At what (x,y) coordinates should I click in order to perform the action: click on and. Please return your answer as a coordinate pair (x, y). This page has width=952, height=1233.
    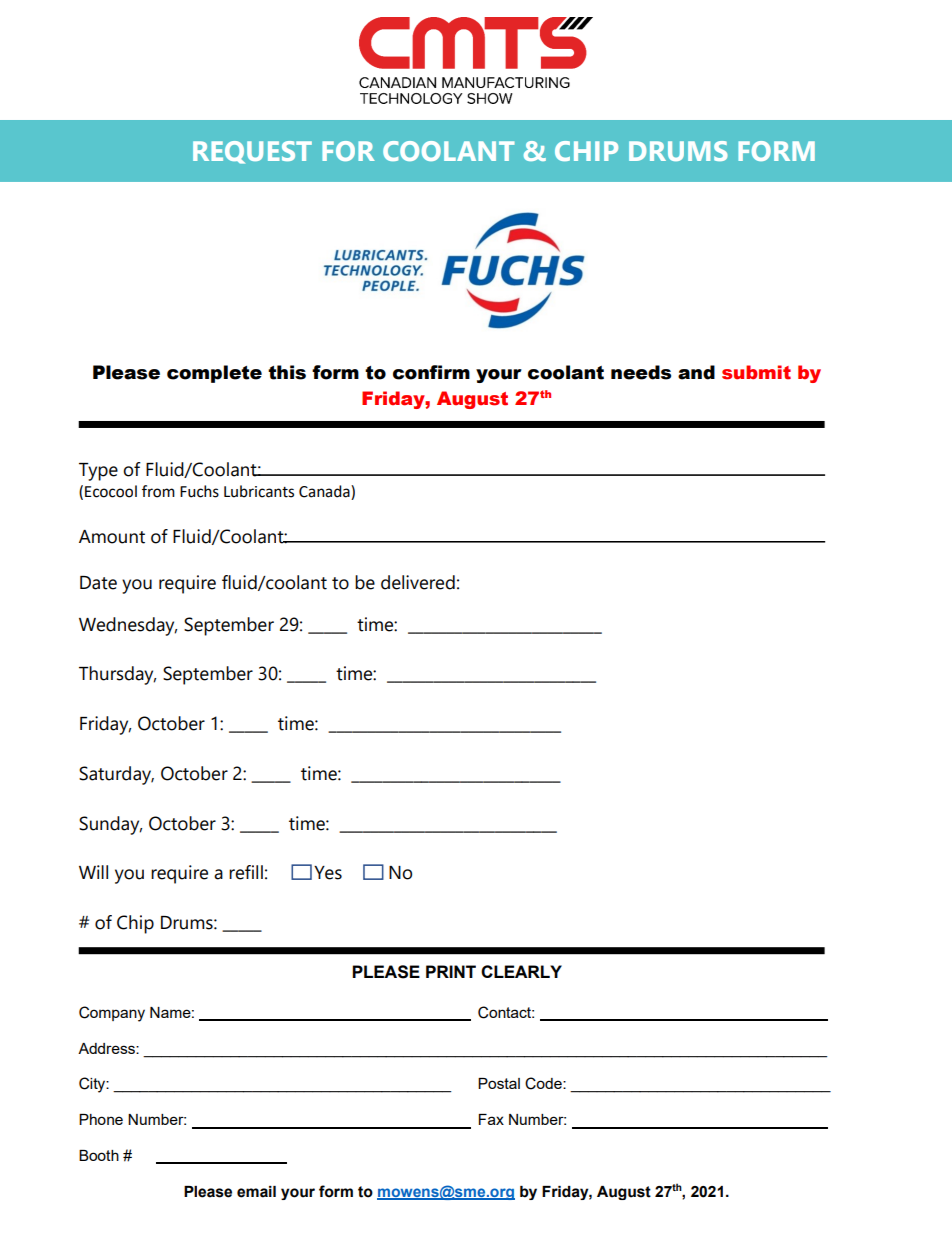
    Looking at the image, I should click on (696, 372).
